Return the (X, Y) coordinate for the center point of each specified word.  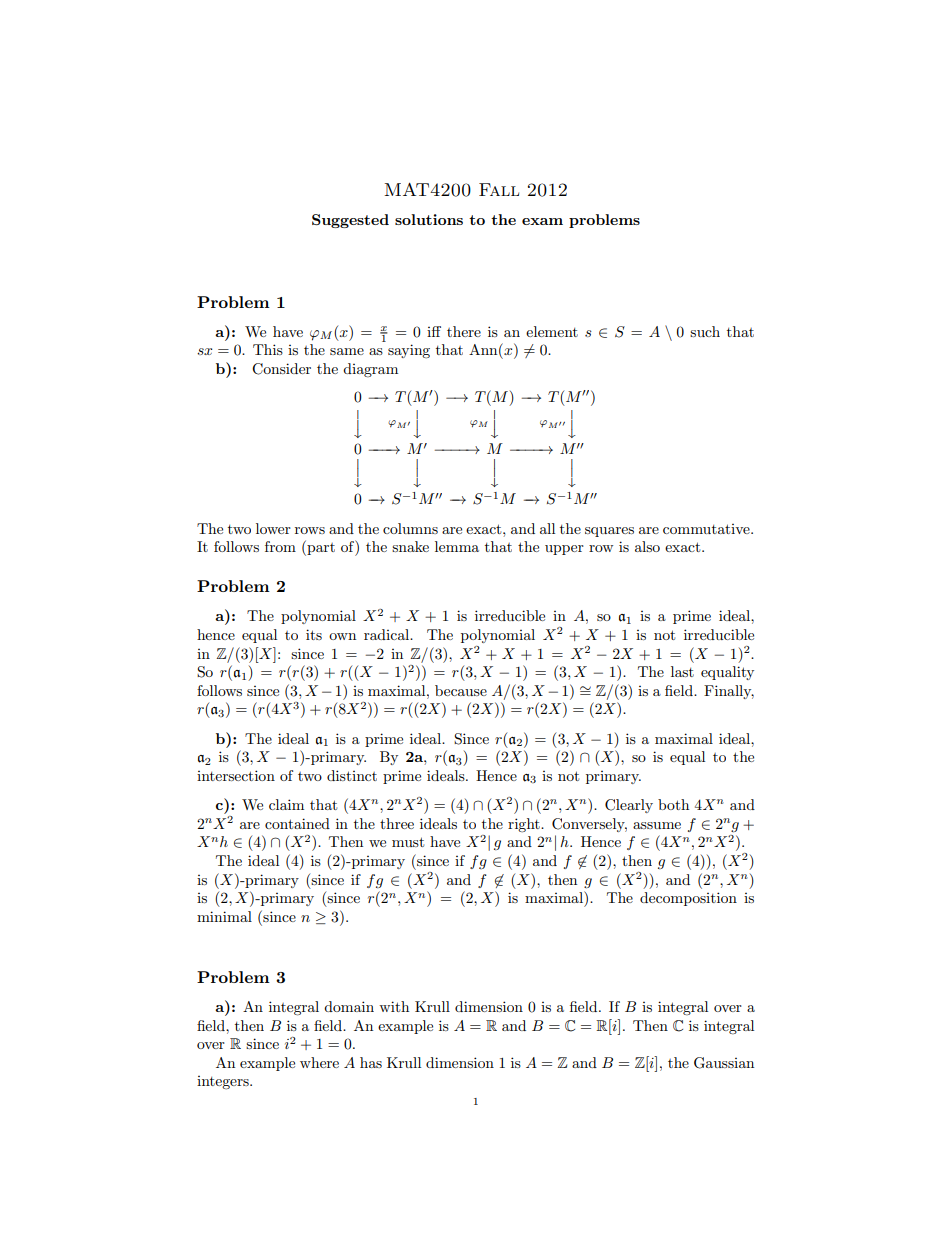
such (705, 331)
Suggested (350, 221)
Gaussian (724, 1063)
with (394, 1006)
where (319, 1062)
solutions (429, 219)
